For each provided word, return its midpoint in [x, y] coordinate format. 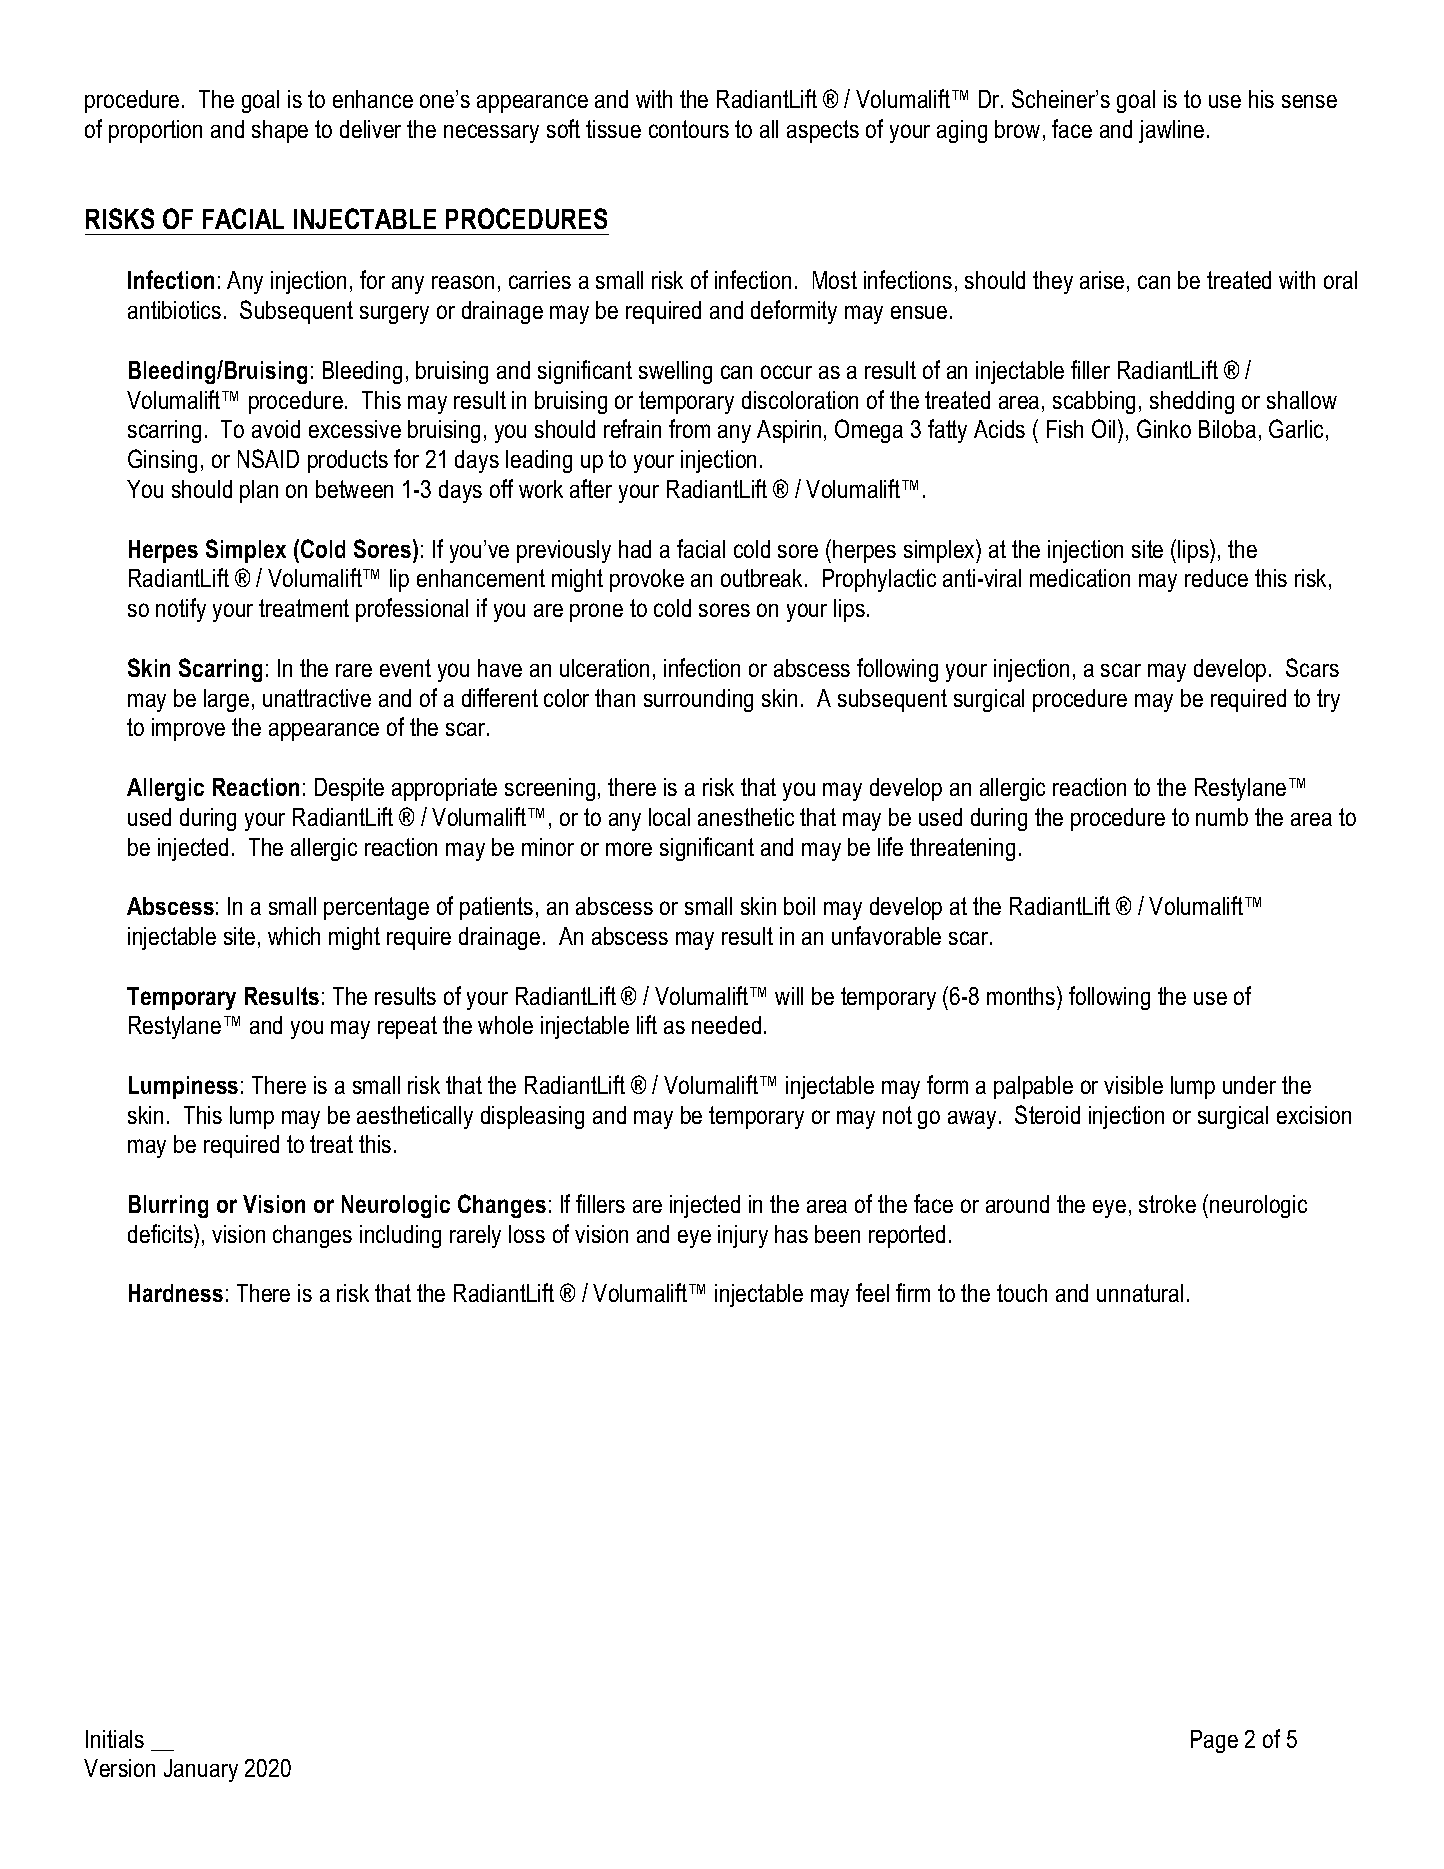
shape [280, 131]
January [201, 1770]
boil [799, 906]
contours [689, 129]
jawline [1171, 131]
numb [1222, 817]
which [294, 936]
